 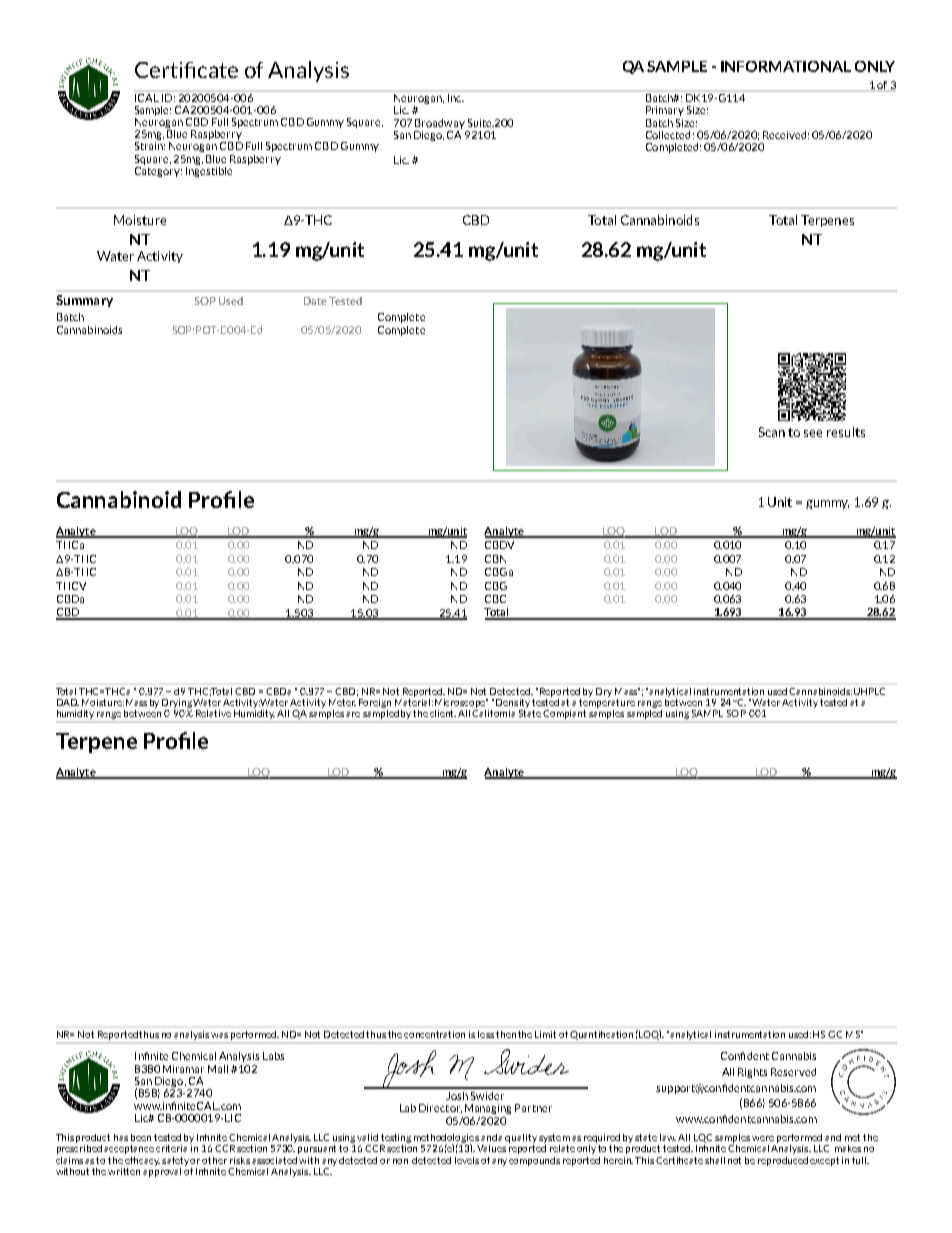 What do you see at coordinates (495, 599) in the page?
I see `CBC` at bounding box center [495, 599].
